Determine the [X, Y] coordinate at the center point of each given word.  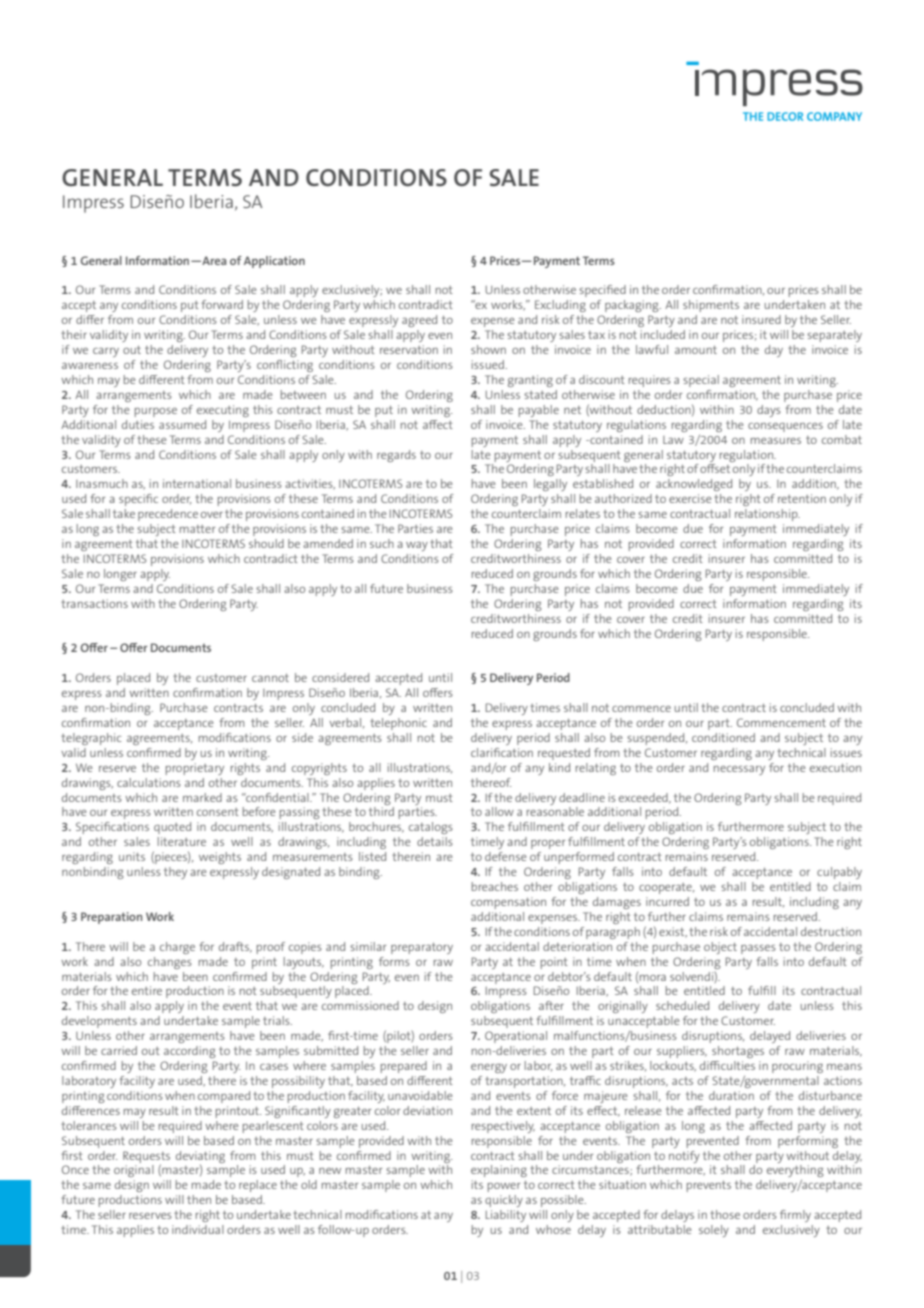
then [199, 1199]
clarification [502, 752]
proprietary [195, 769]
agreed [419, 321]
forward [222, 304]
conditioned [723, 737]
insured [761, 319]
